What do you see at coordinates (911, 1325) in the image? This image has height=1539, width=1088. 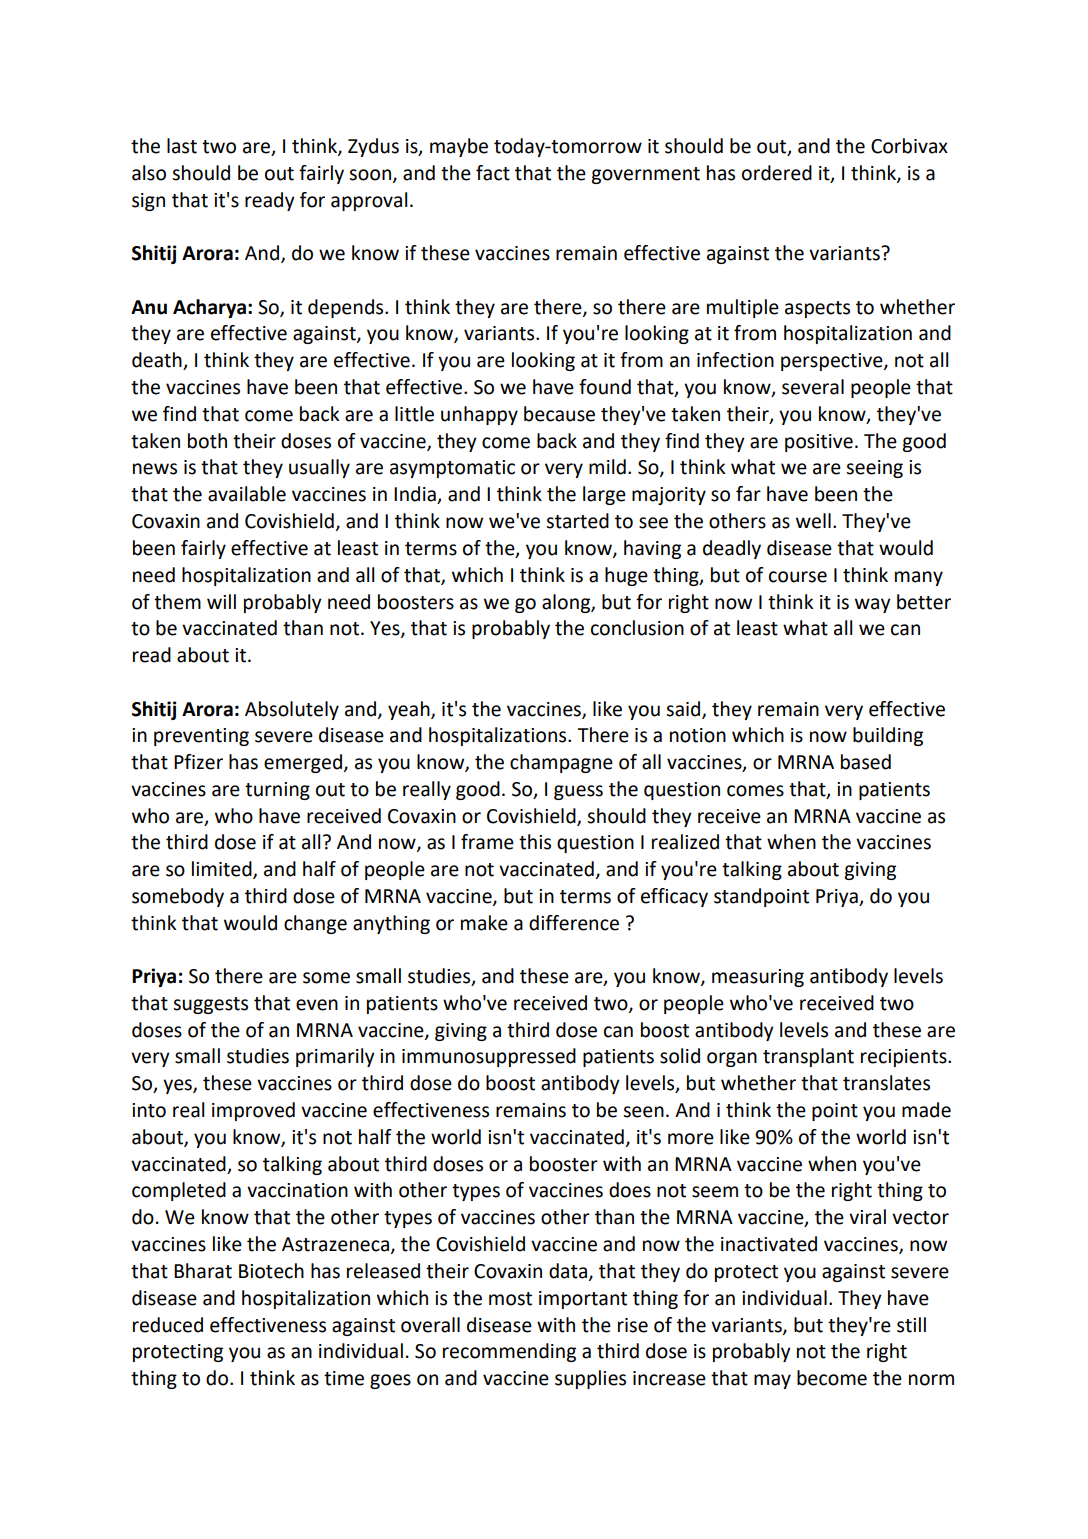 I see `still` at bounding box center [911, 1325].
